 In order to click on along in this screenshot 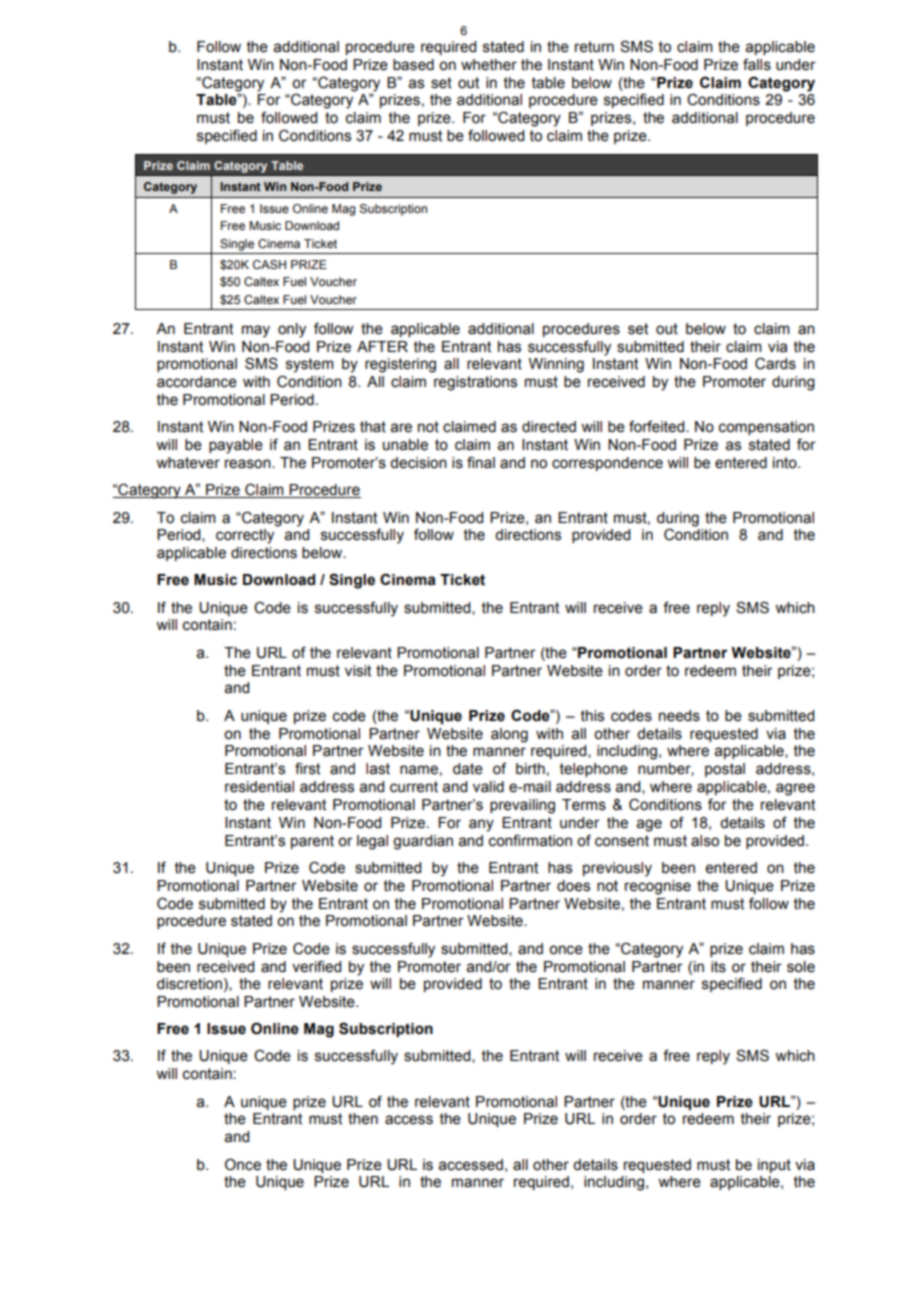, I will do `click(509, 735)`.
